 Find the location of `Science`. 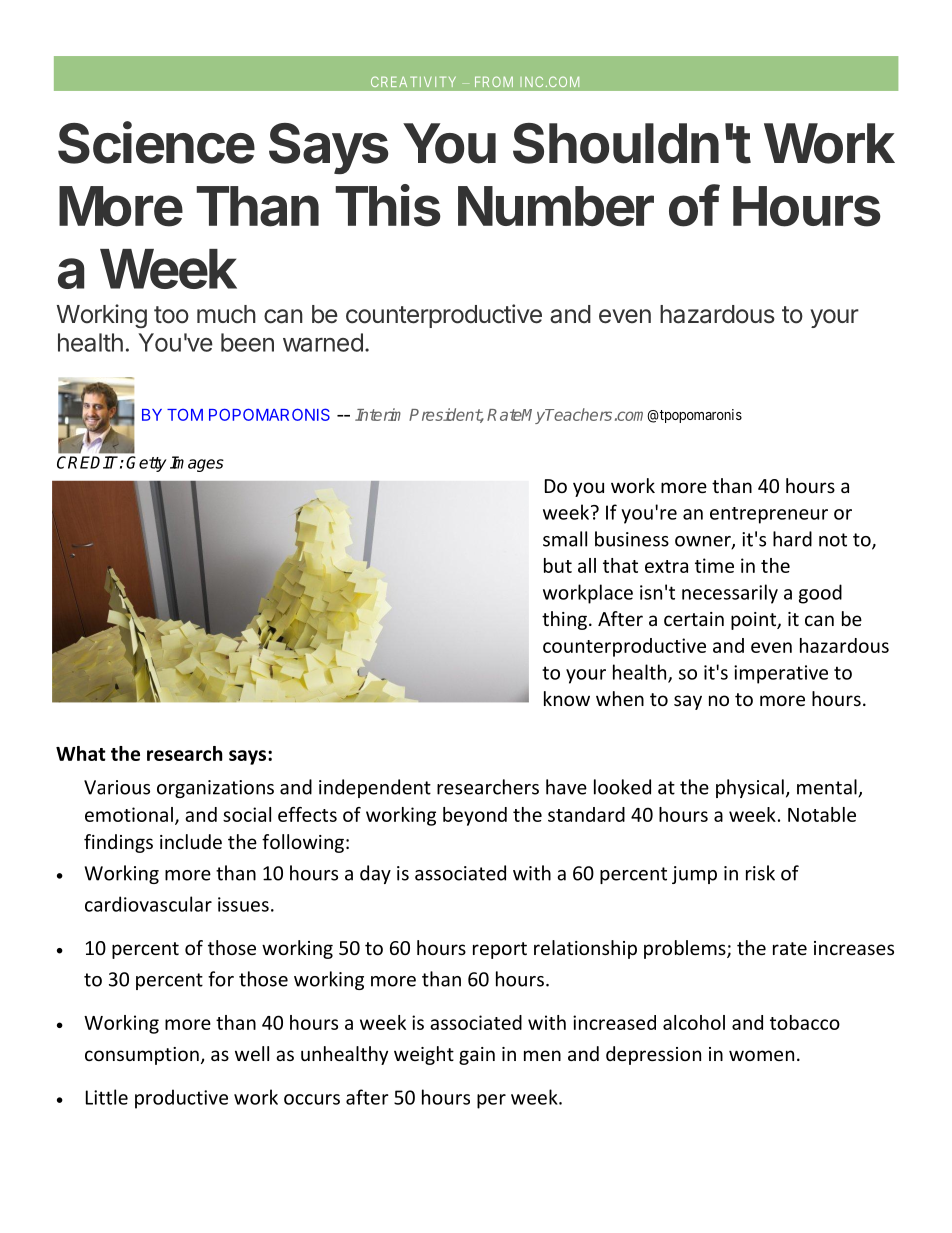

Science is located at coordinates (156, 142).
